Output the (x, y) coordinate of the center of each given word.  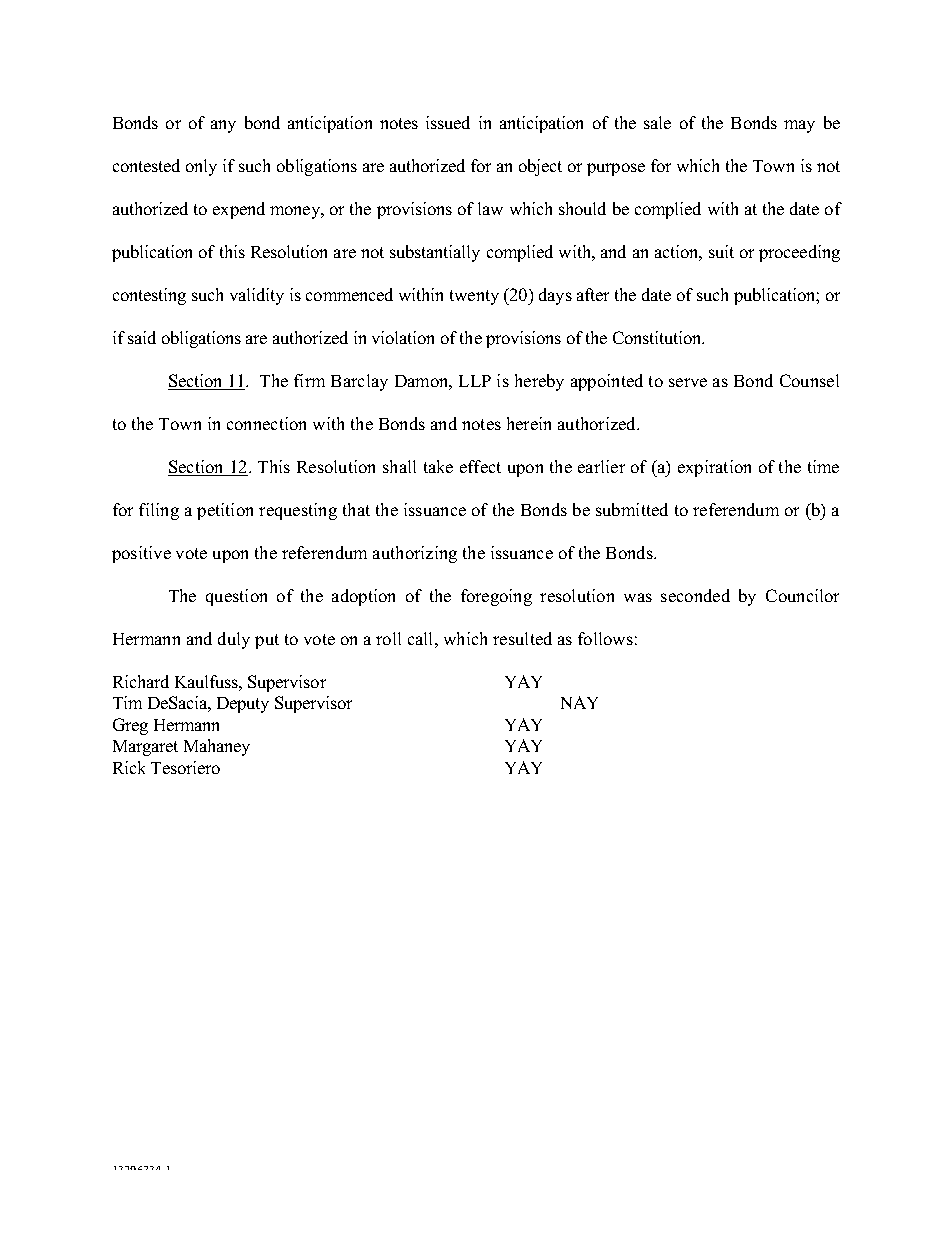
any (223, 126)
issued (448, 122)
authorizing (415, 554)
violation (403, 337)
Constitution (658, 337)
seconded (695, 595)
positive (141, 554)
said (142, 337)
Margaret (145, 748)
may (799, 126)
